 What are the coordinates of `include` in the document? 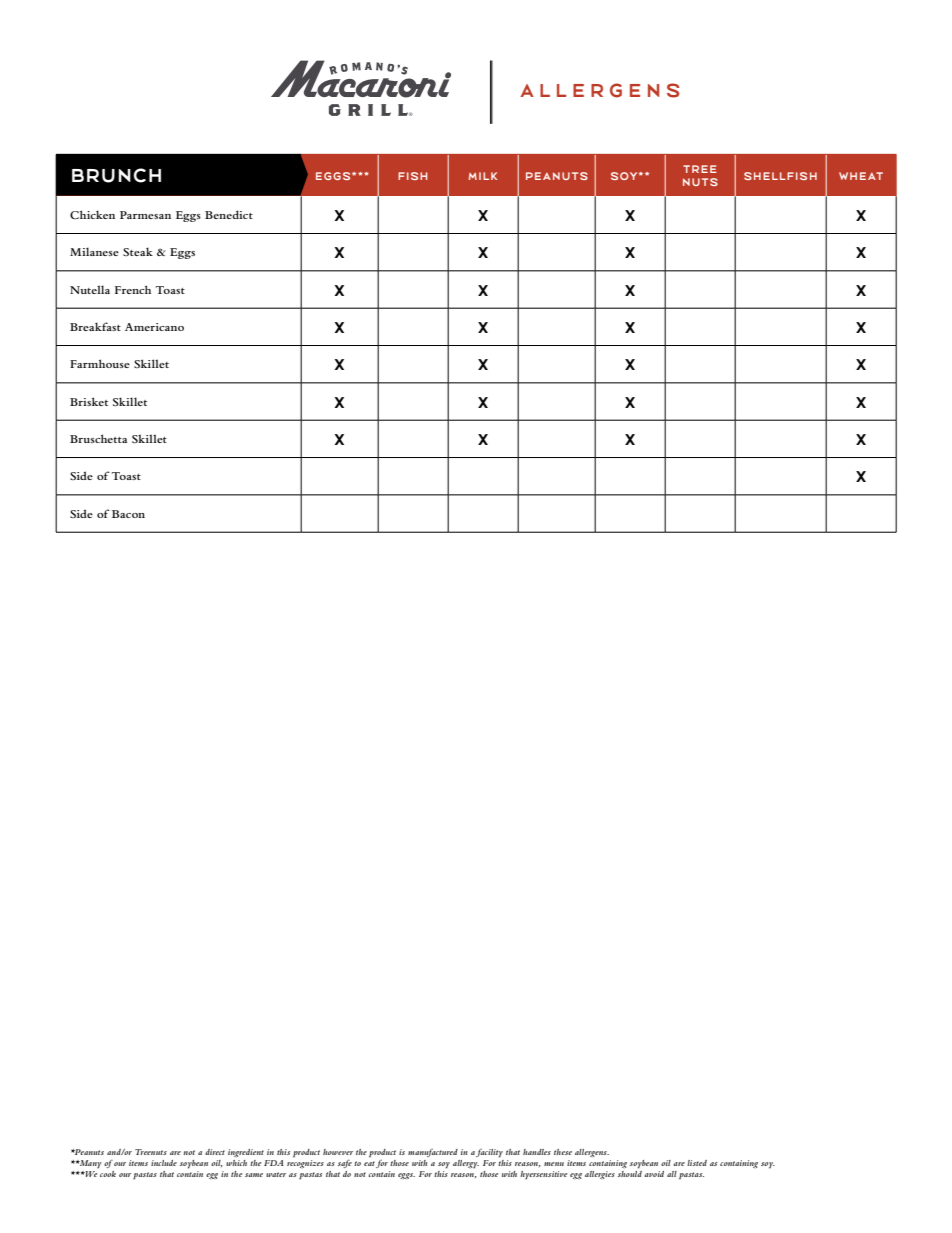 It's located at (164, 1163).
